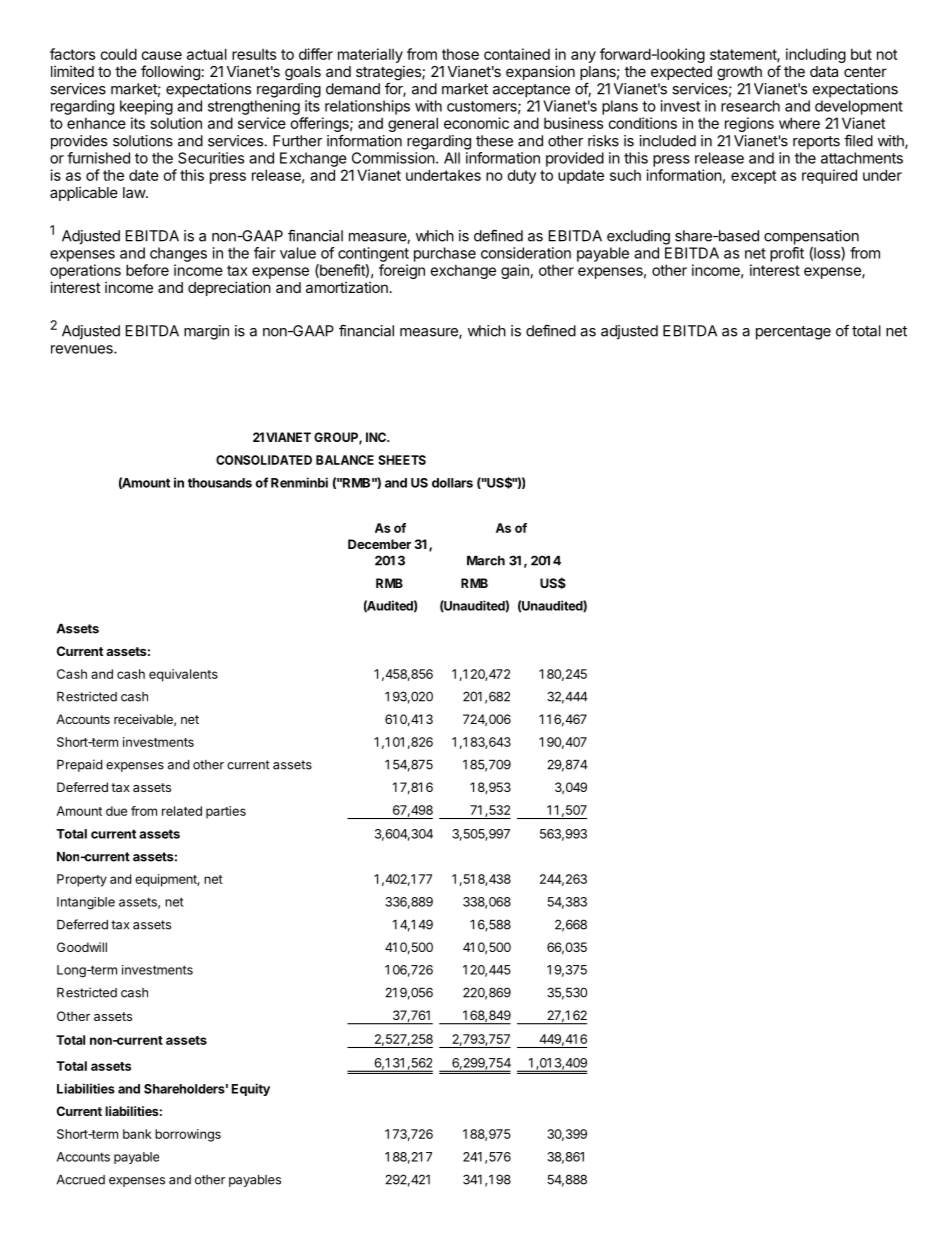 The image size is (952, 1233). What do you see at coordinates (476, 123) in the screenshot?
I see `economic` at bounding box center [476, 123].
